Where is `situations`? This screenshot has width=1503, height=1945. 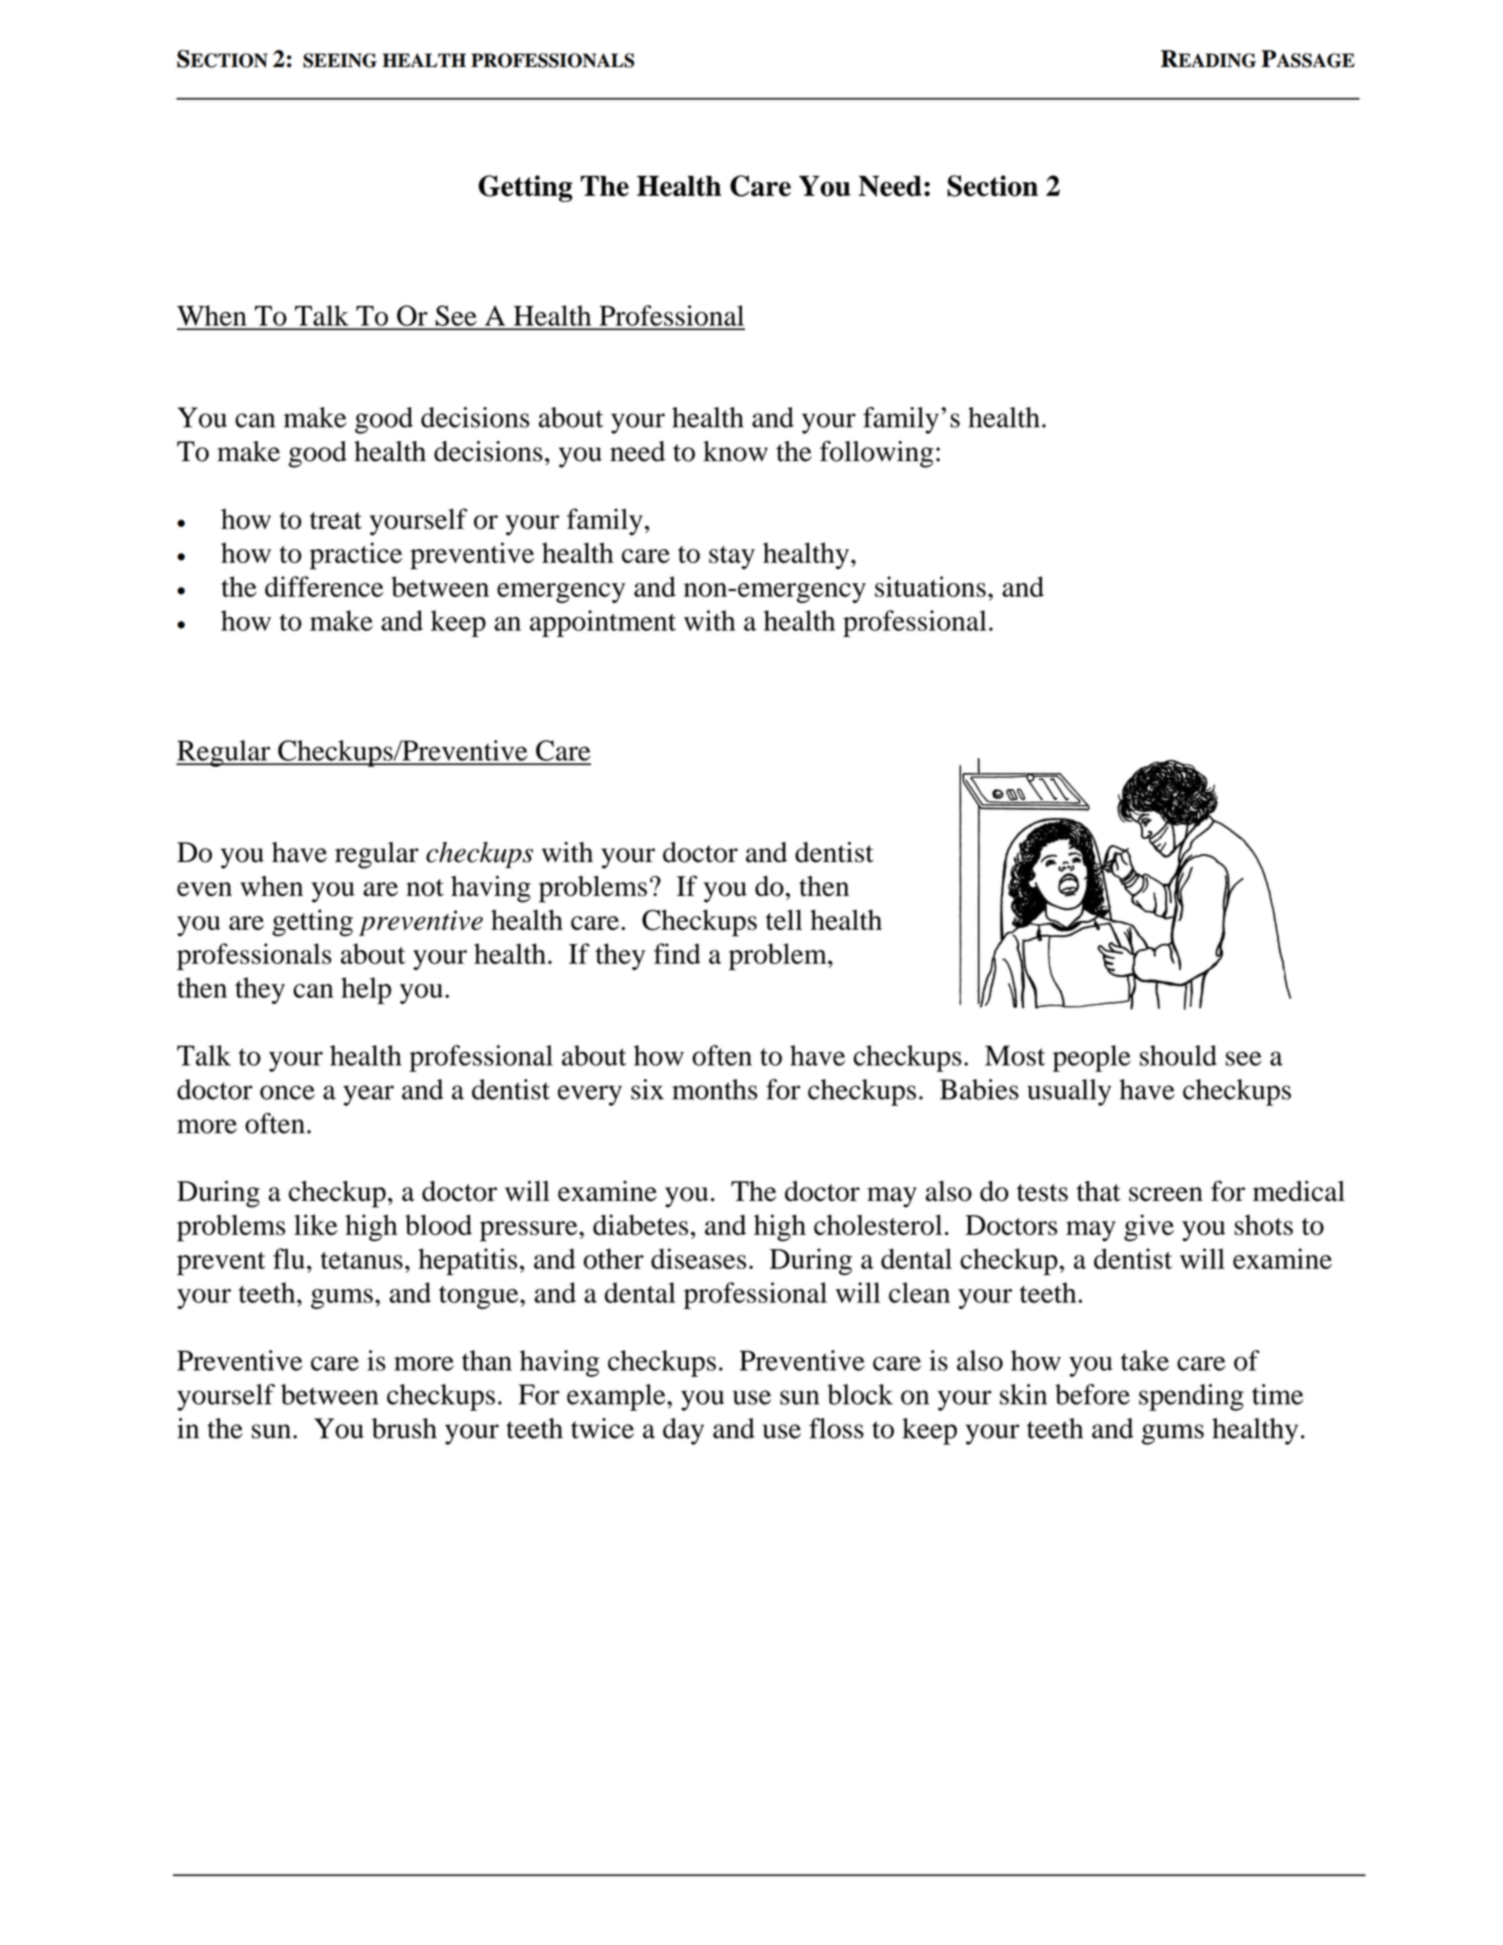
situations is located at coordinates (930, 586).
